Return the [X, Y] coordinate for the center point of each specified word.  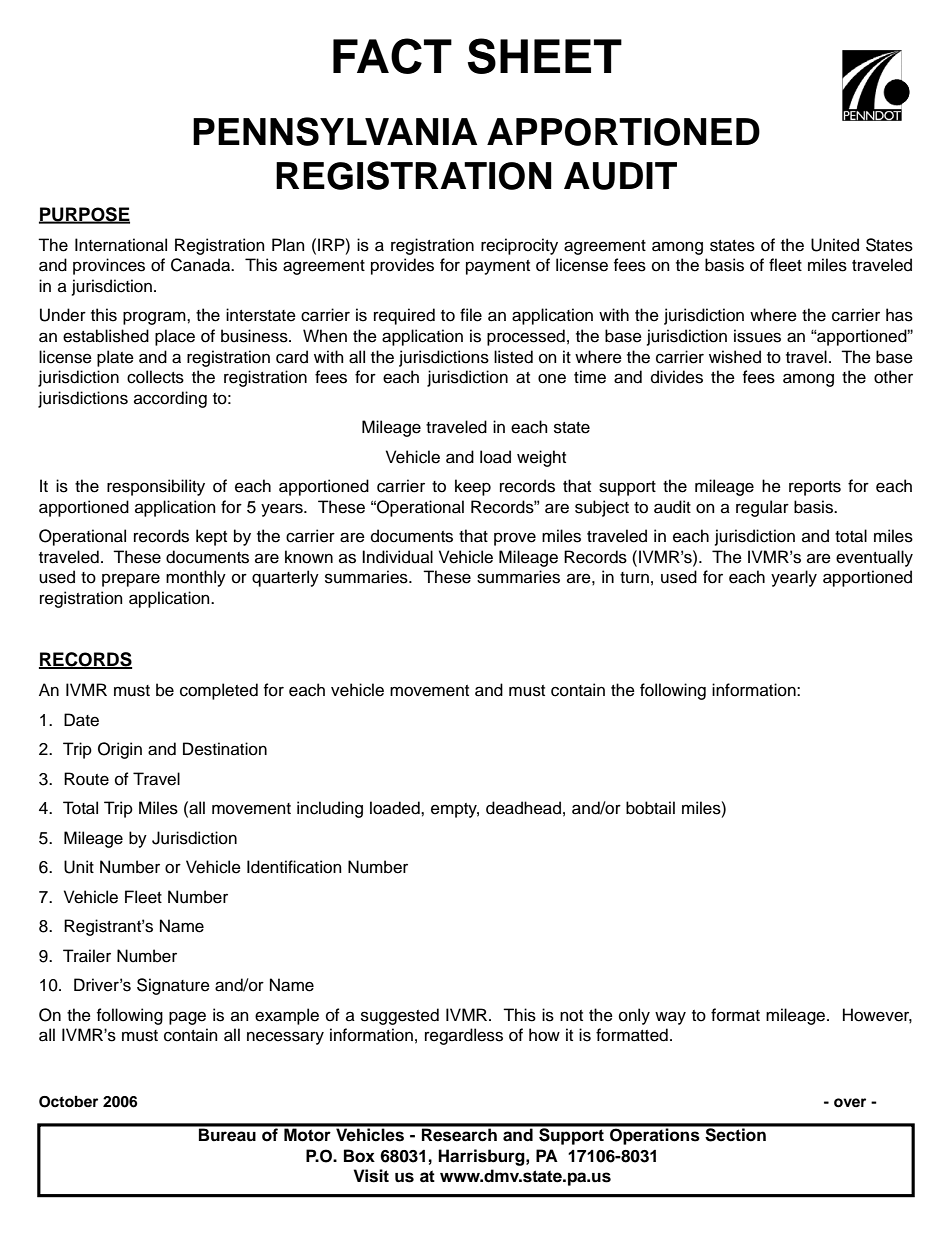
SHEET [545, 56]
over [850, 1103]
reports [815, 488]
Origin [120, 750]
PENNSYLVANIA [335, 131]
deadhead [523, 808]
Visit [371, 1176]
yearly [794, 578]
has [899, 315]
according [170, 399]
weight [541, 458]
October [68, 1102]
